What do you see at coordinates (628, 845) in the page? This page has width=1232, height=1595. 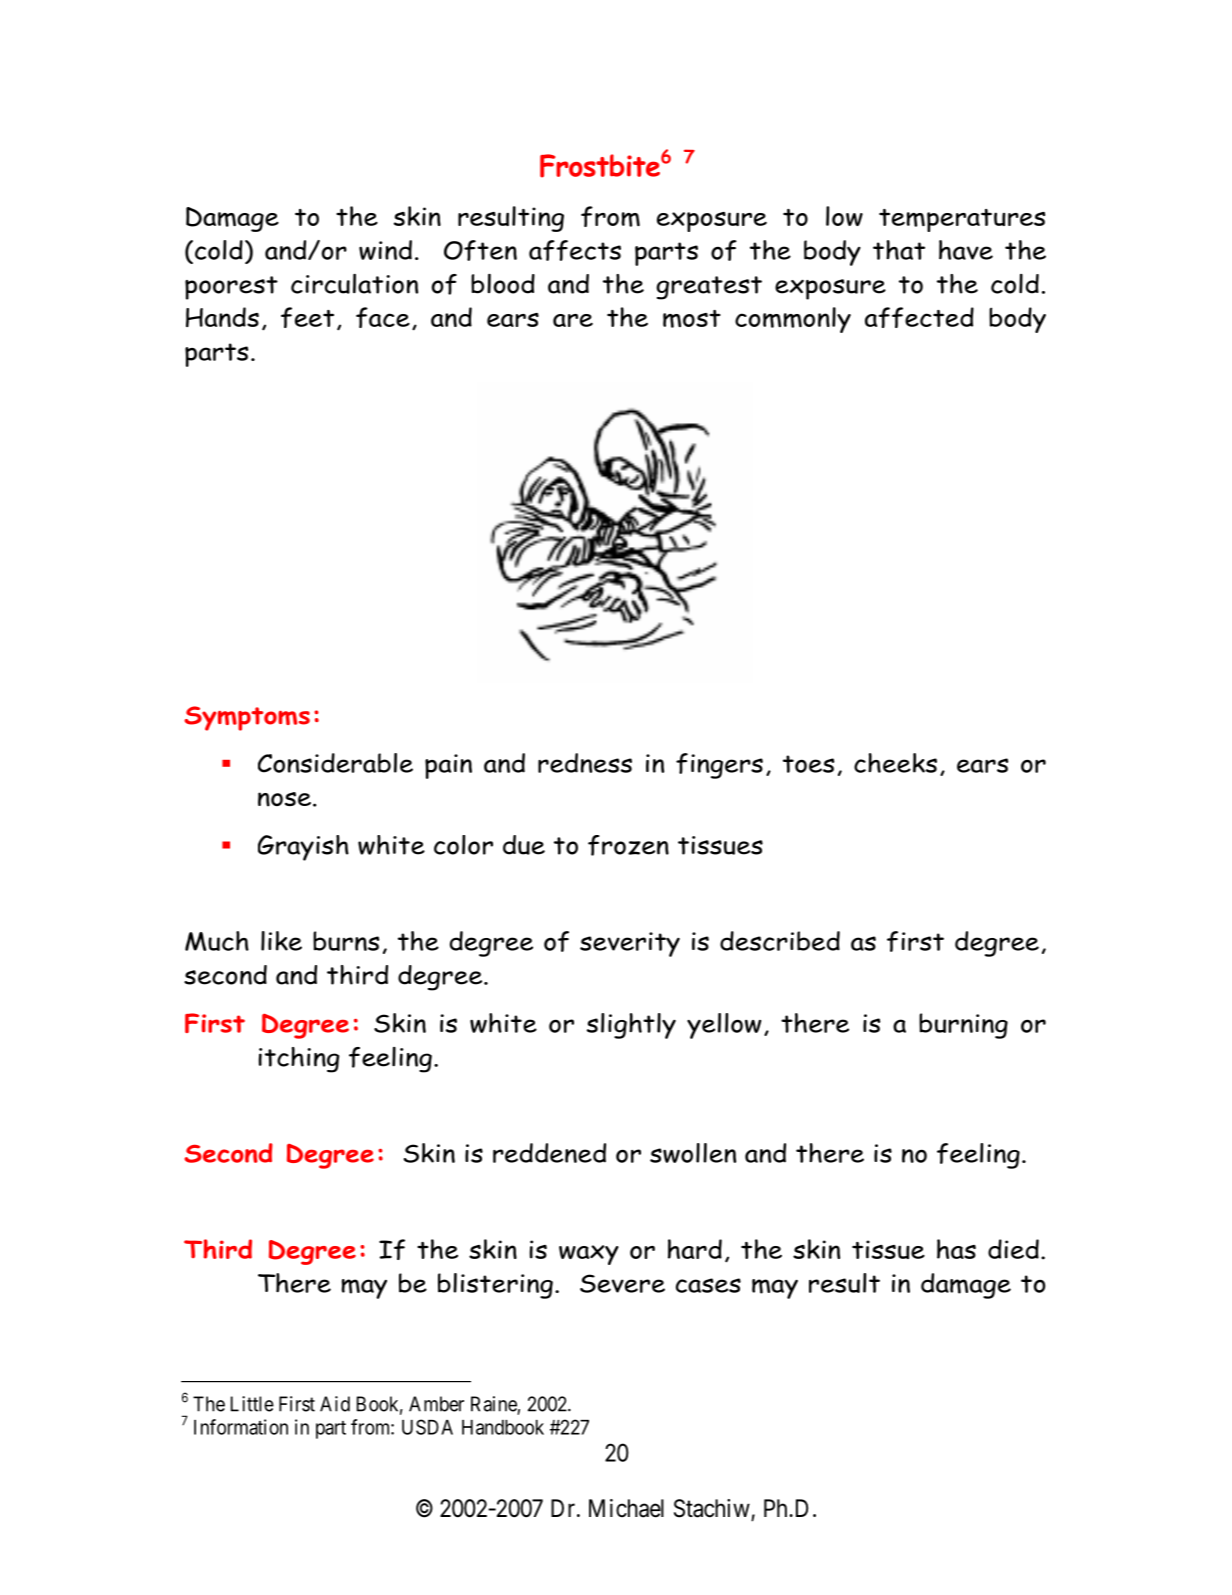 I see `frozen` at bounding box center [628, 845].
